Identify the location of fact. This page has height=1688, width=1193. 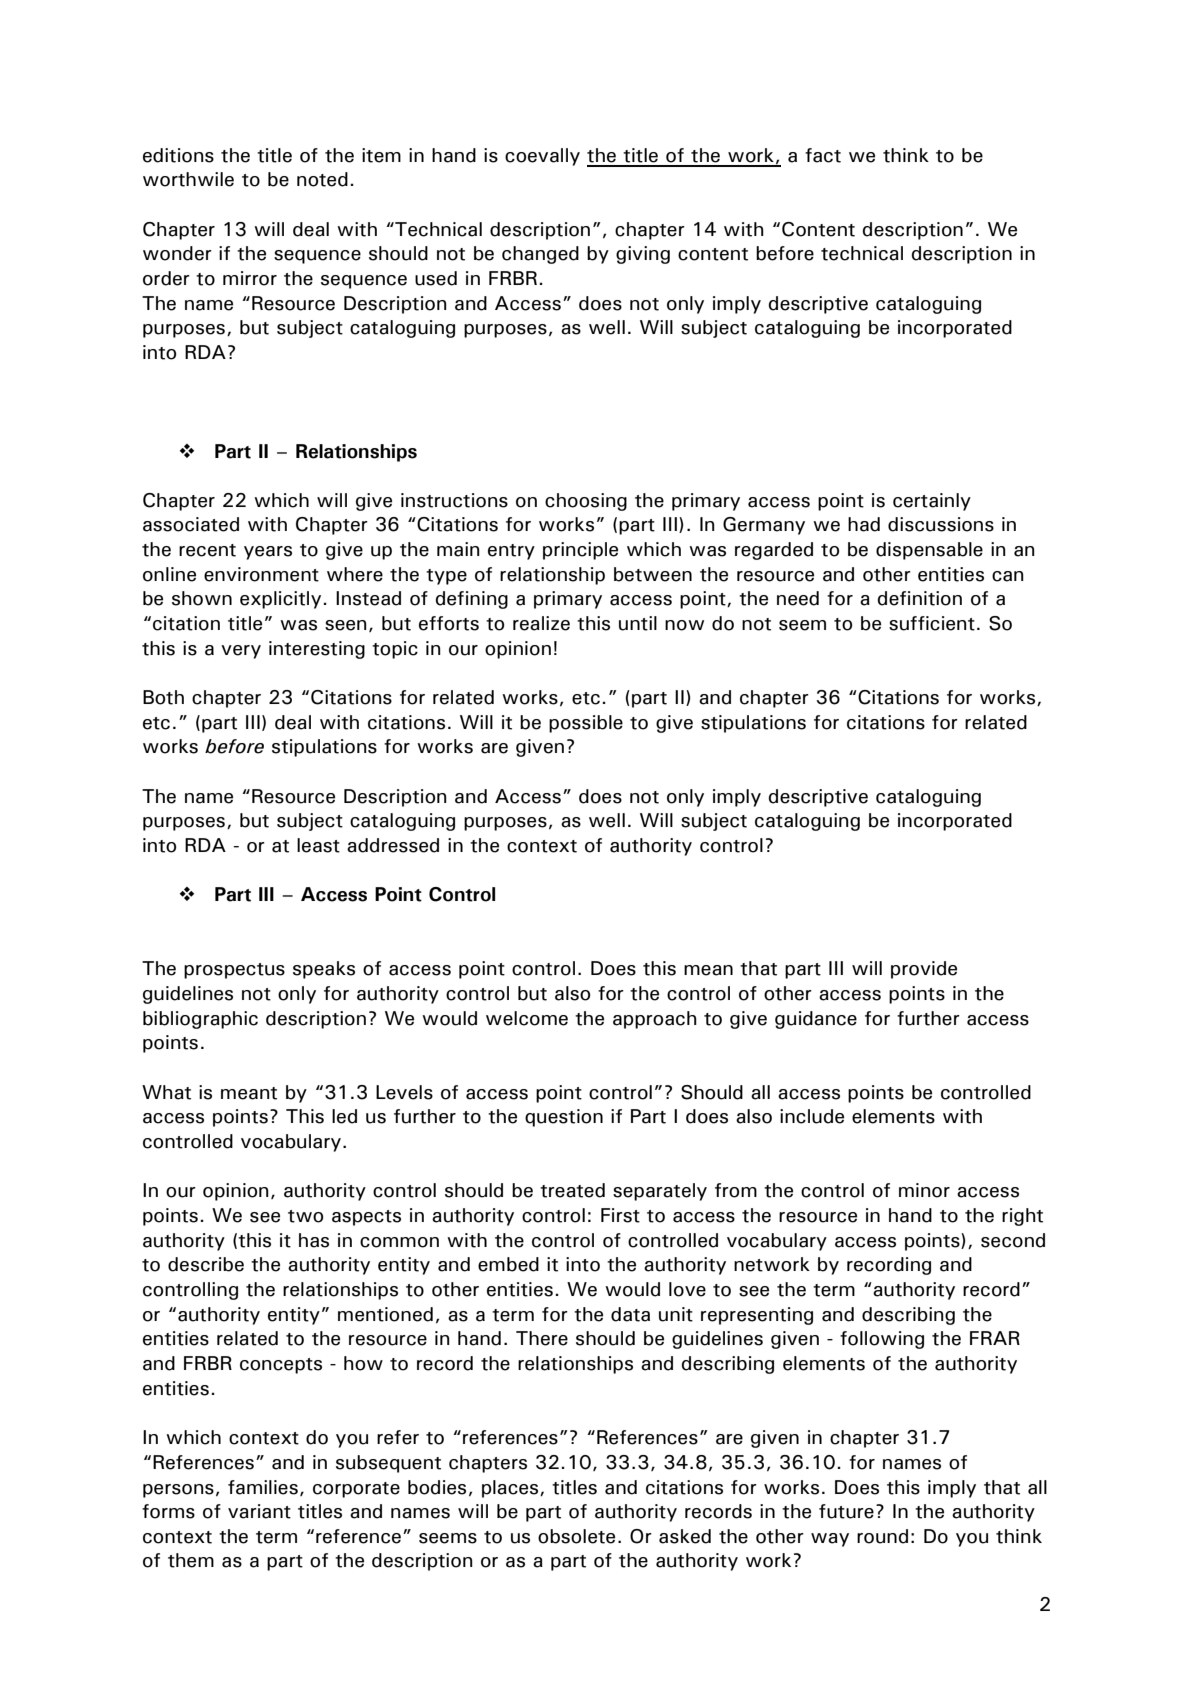
(823, 155).
